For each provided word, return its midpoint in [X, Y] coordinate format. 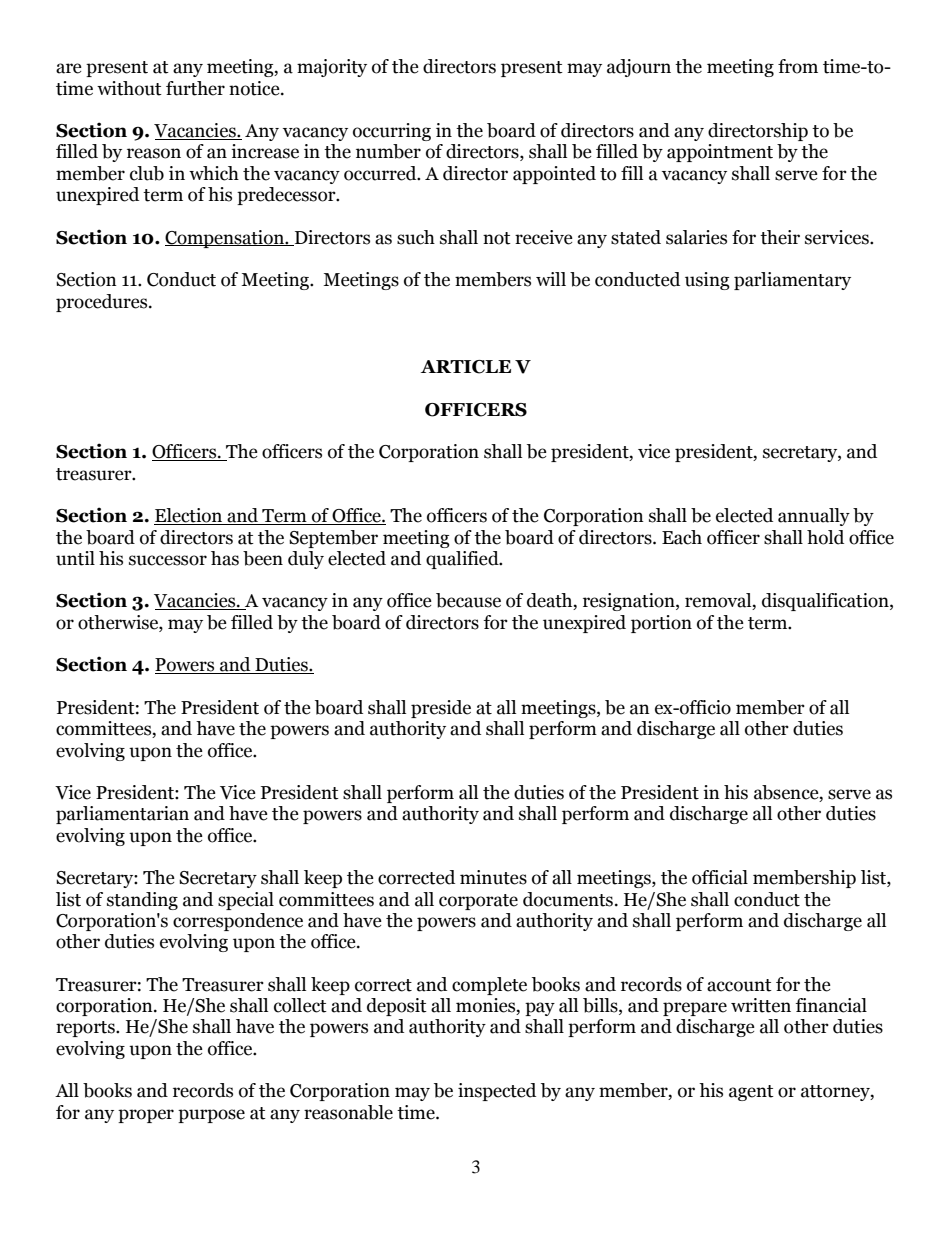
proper [146, 1116]
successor [168, 560]
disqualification [826, 602]
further [195, 88]
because [468, 600]
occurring [392, 132]
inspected [497, 1092]
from [798, 66]
